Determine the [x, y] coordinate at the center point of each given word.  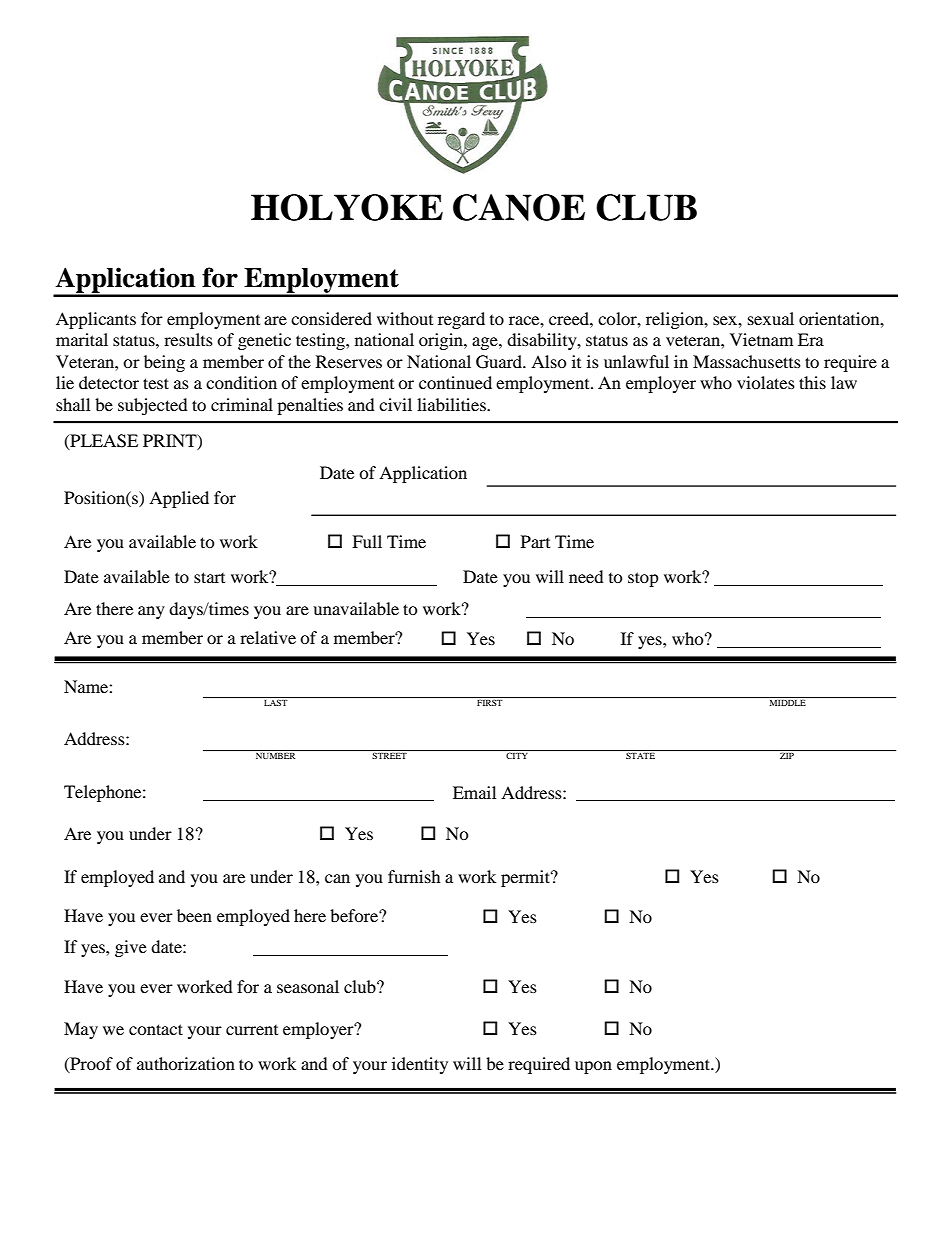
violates [766, 382]
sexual [771, 318]
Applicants [96, 320]
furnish [414, 876]
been [194, 915]
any [151, 612]
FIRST [490, 702]
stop [643, 579]
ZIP [787, 755]
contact [156, 1029]
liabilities [452, 404]
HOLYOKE [347, 207]
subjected [153, 406]
